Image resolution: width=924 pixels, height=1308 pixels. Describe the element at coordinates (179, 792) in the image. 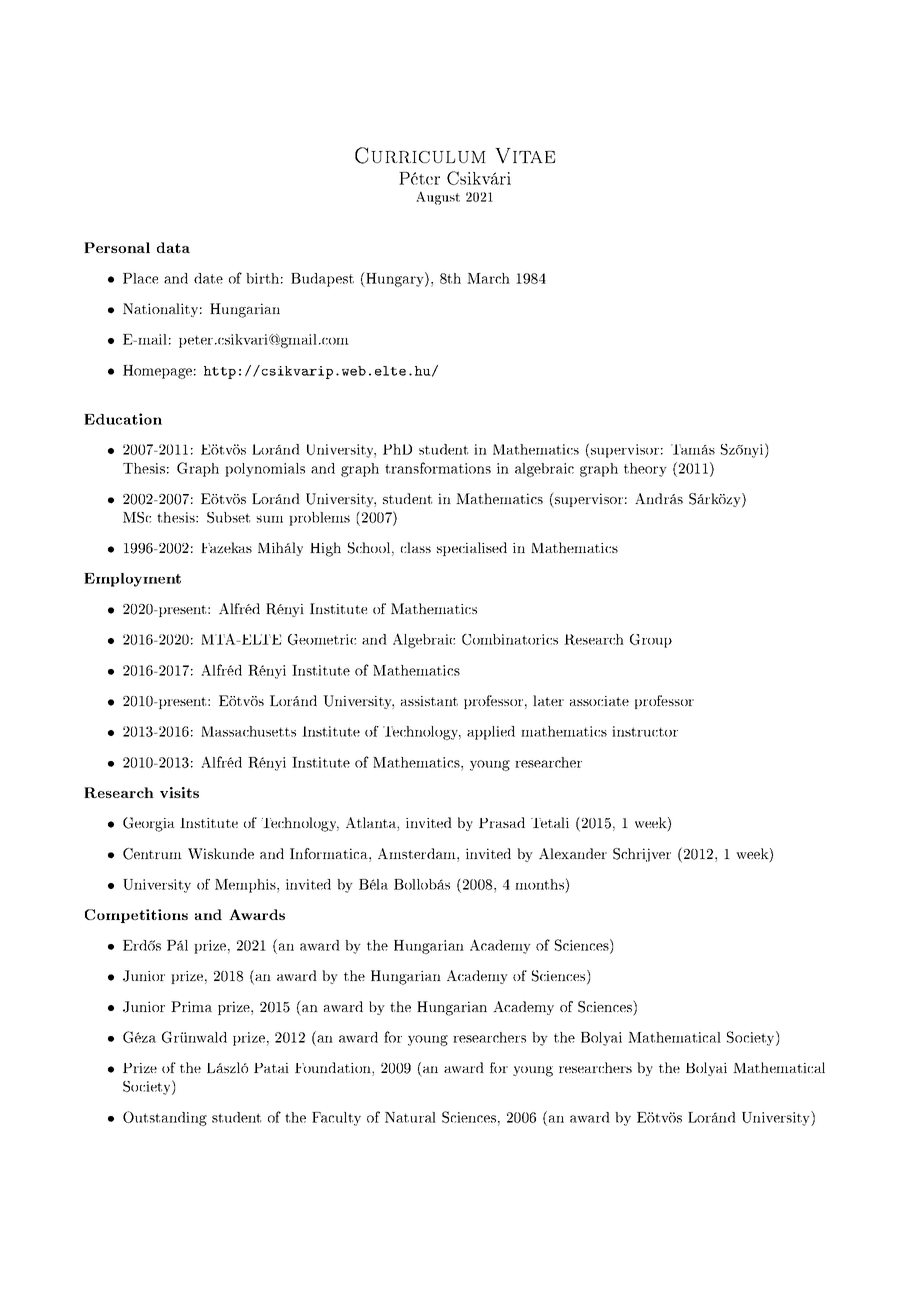

I see `visits` at that location.
